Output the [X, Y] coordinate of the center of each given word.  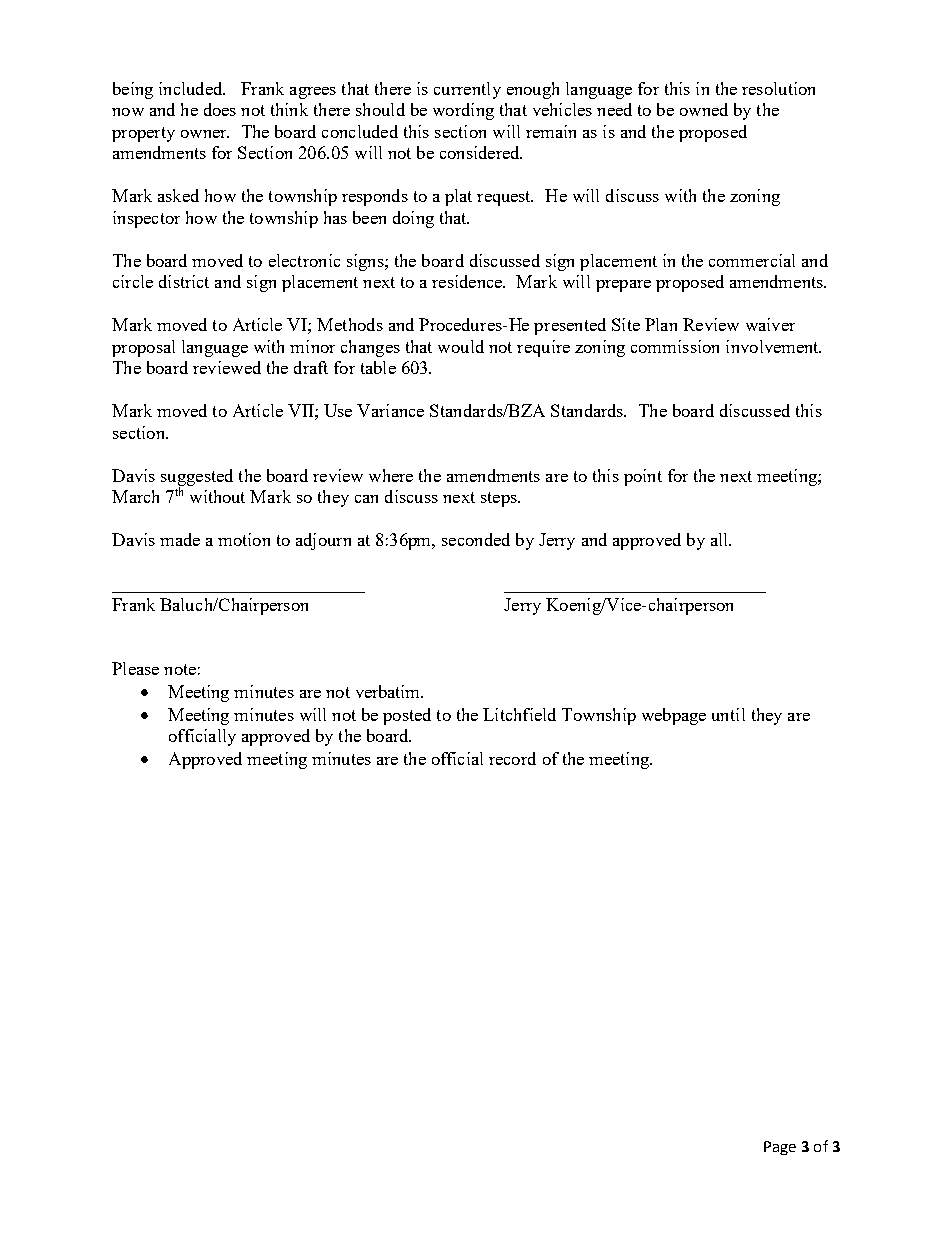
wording [463, 111]
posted [407, 716]
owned [704, 109]
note [180, 669]
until [728, 714]
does [220, 109]
